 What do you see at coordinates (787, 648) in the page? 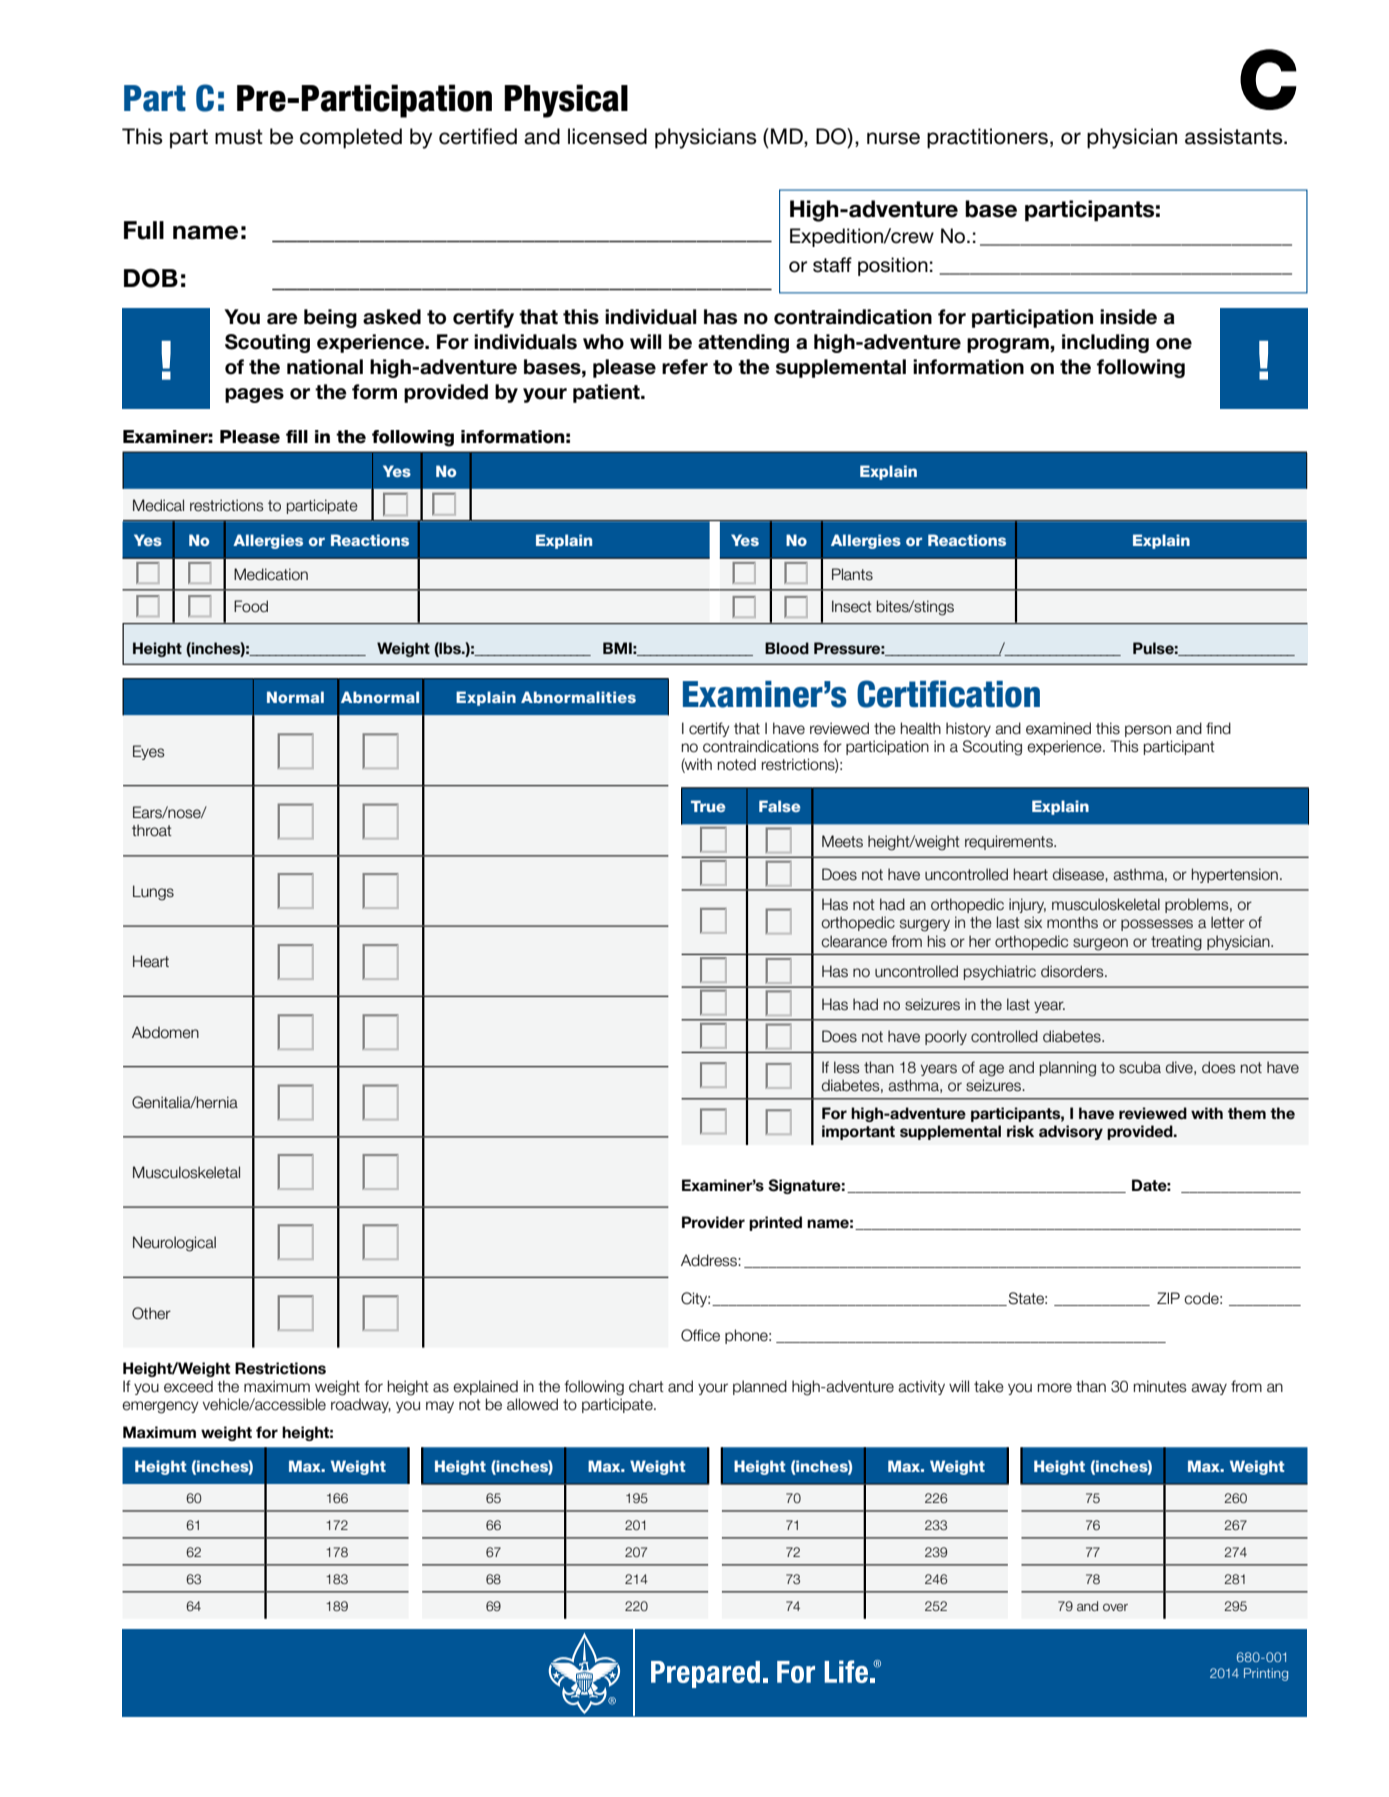
I see `Blood` at bounding box center [787, 648].
